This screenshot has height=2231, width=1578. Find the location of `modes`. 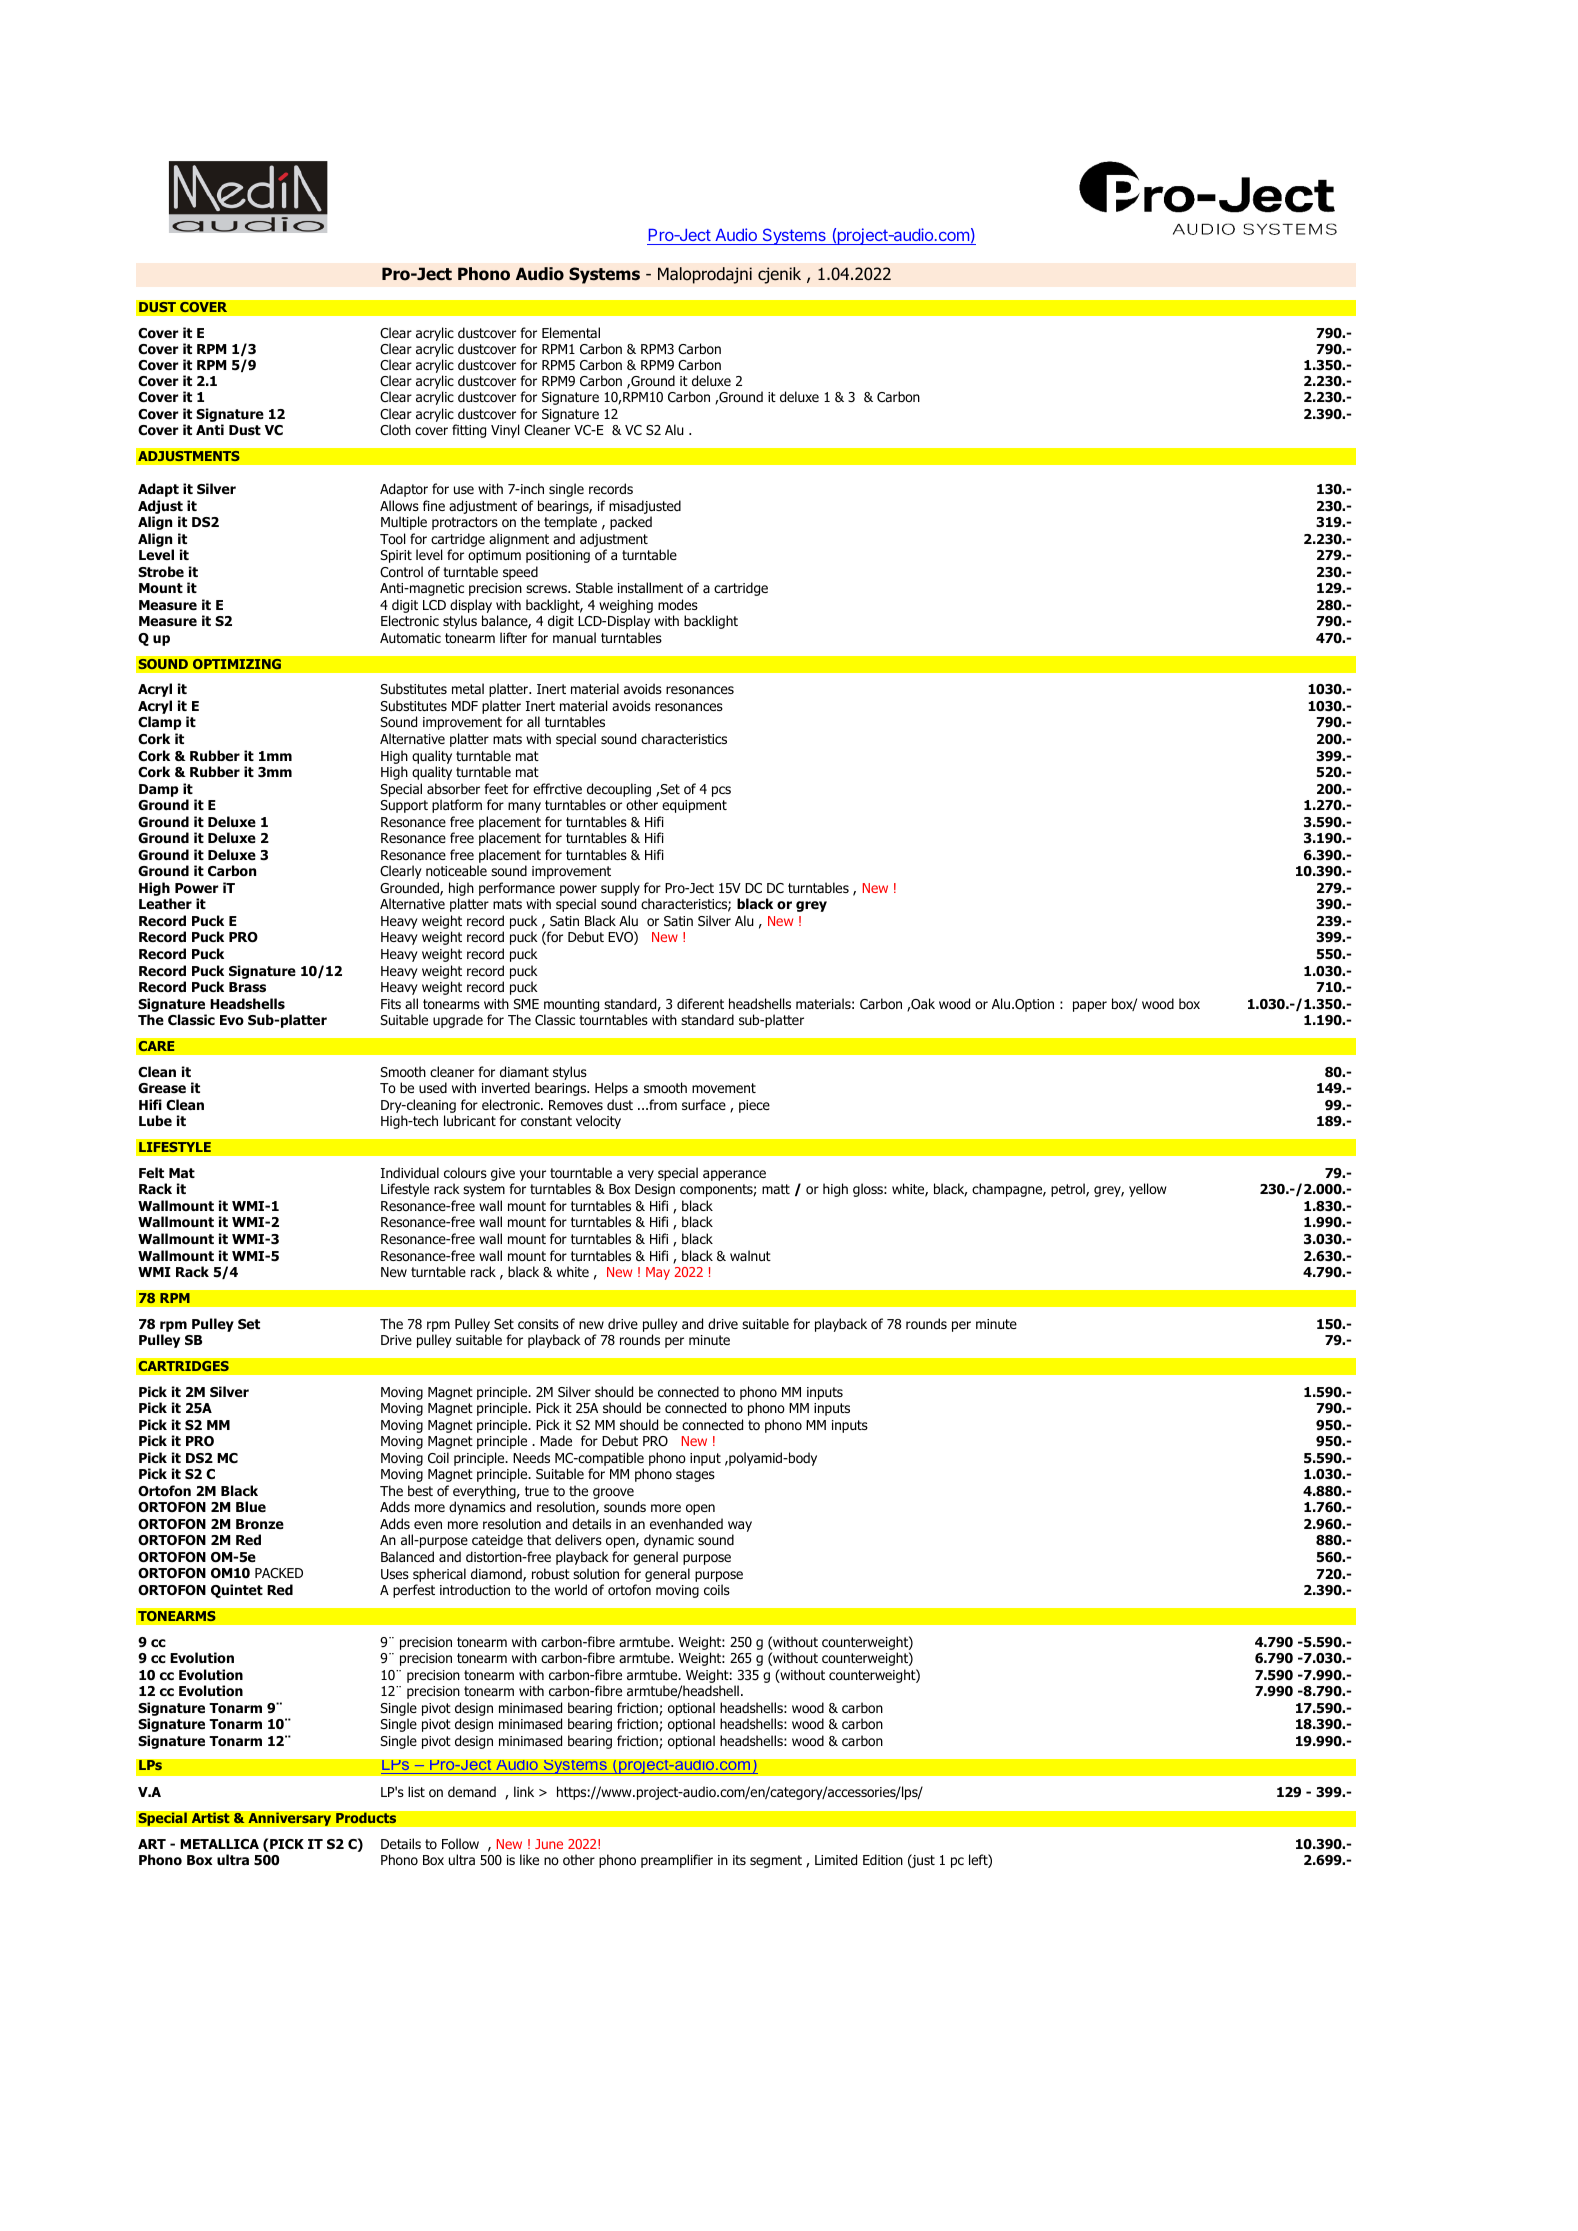

modes is located at coordinates (678, 604).
